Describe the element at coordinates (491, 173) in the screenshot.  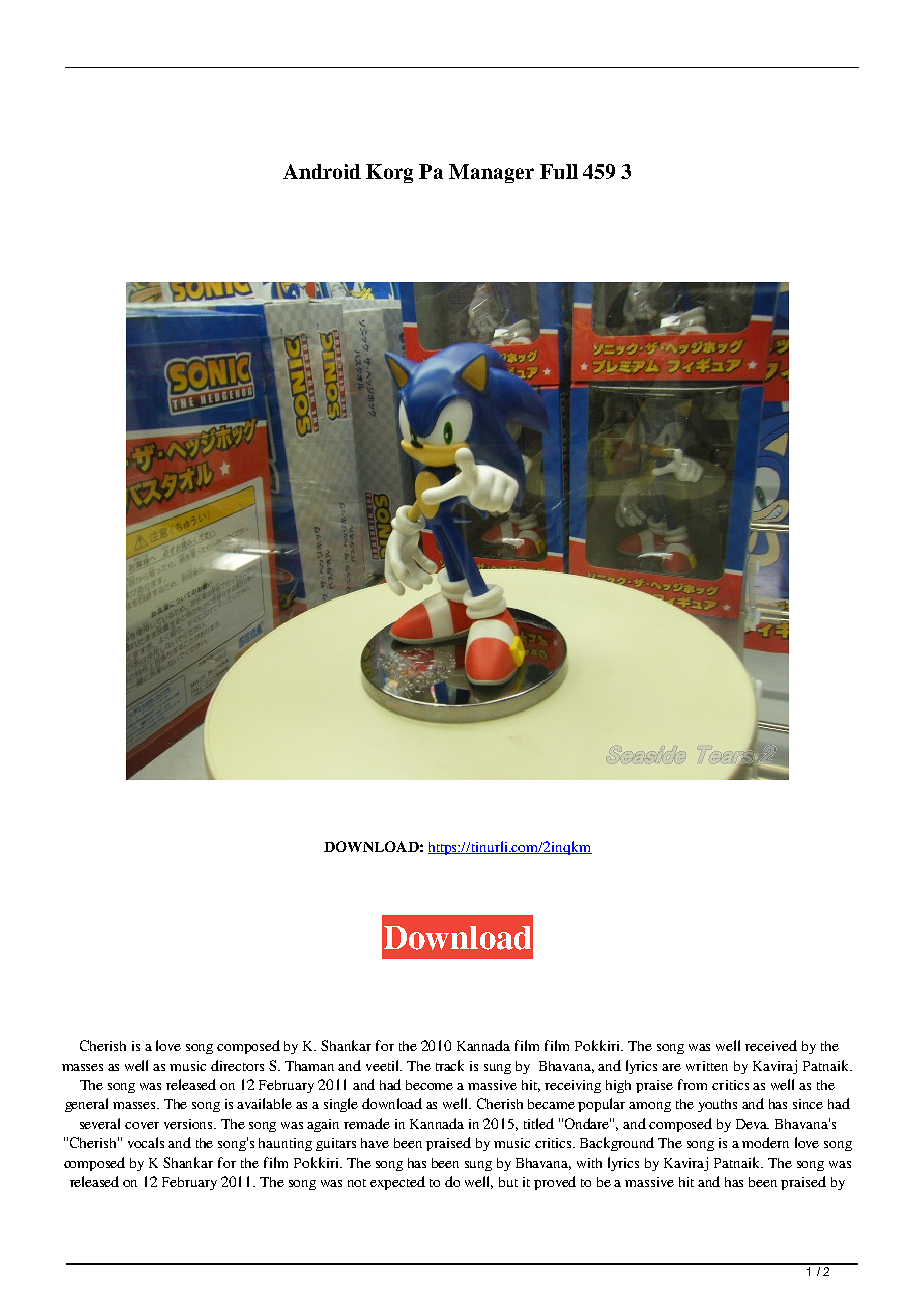
I see `Manager` at that location.
